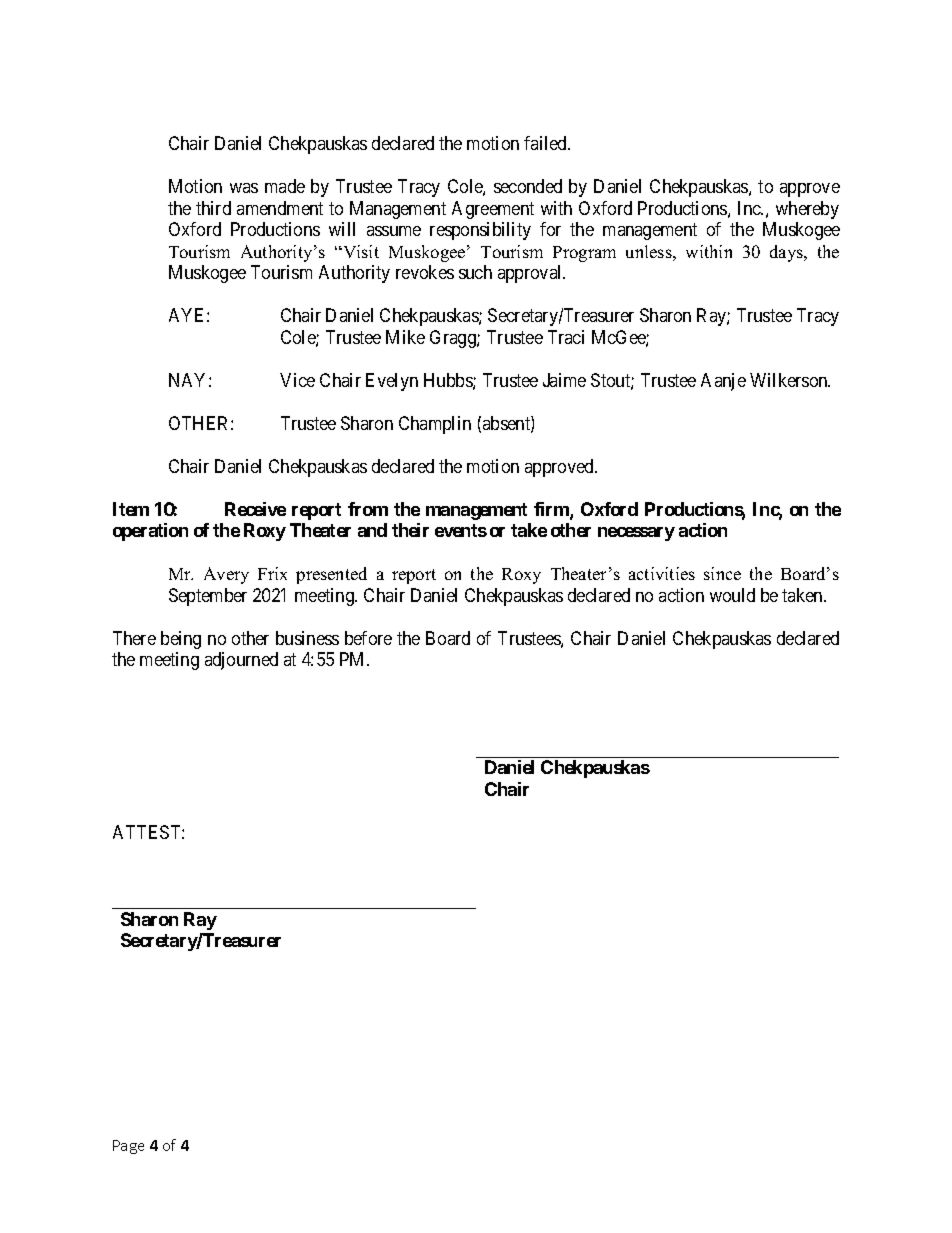 Image resolution: width=952 pixels, height=1233 pixels. I want to click on business, so click(307, 638).
